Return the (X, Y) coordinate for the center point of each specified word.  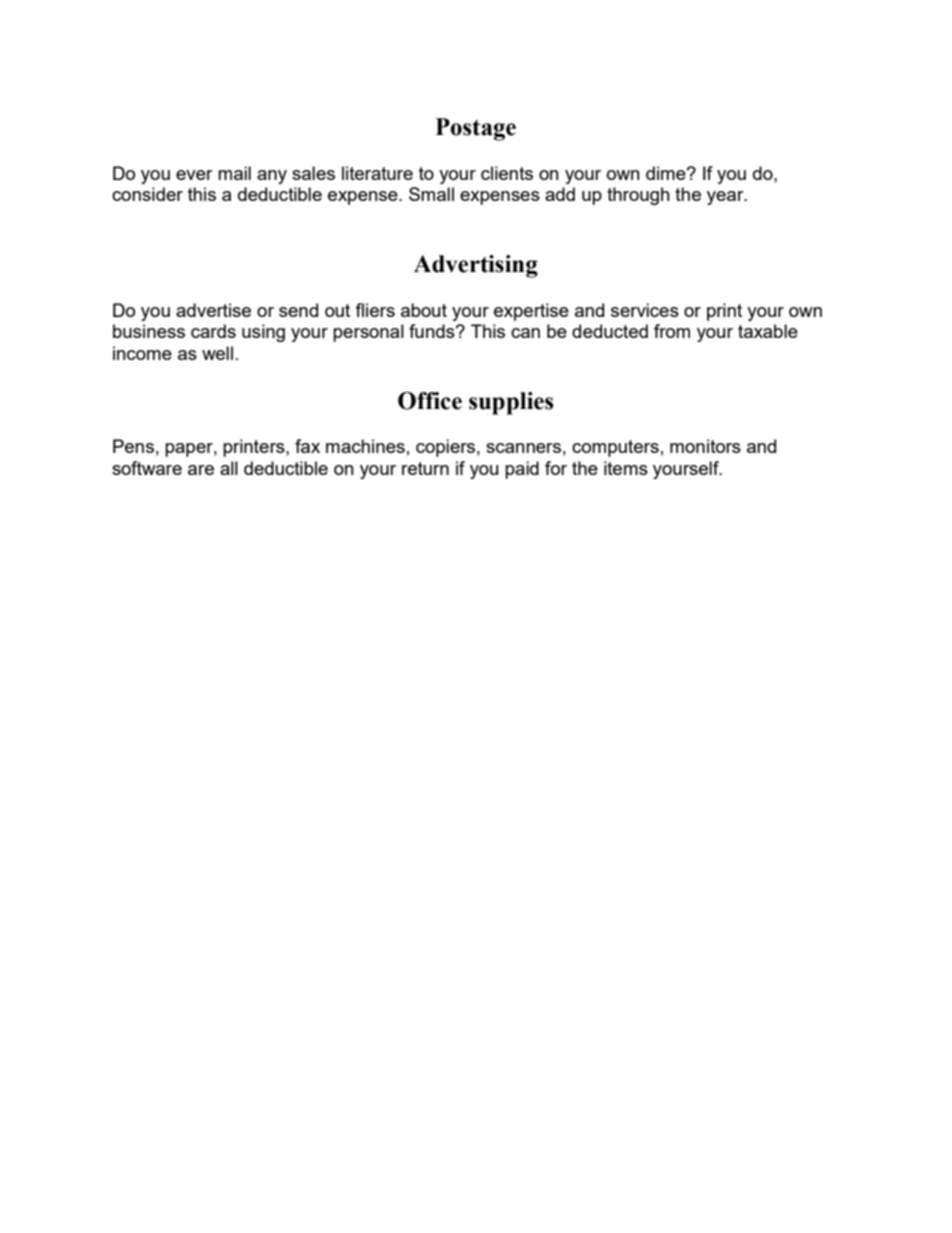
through (638, 196)
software (147, 468)
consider (147, 194)
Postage (476, 129)
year (726, 198)
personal (368, 333)
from (672, 331)
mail (234, 173)
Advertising (476, 266)
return (425, 468)
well (217, 353)
